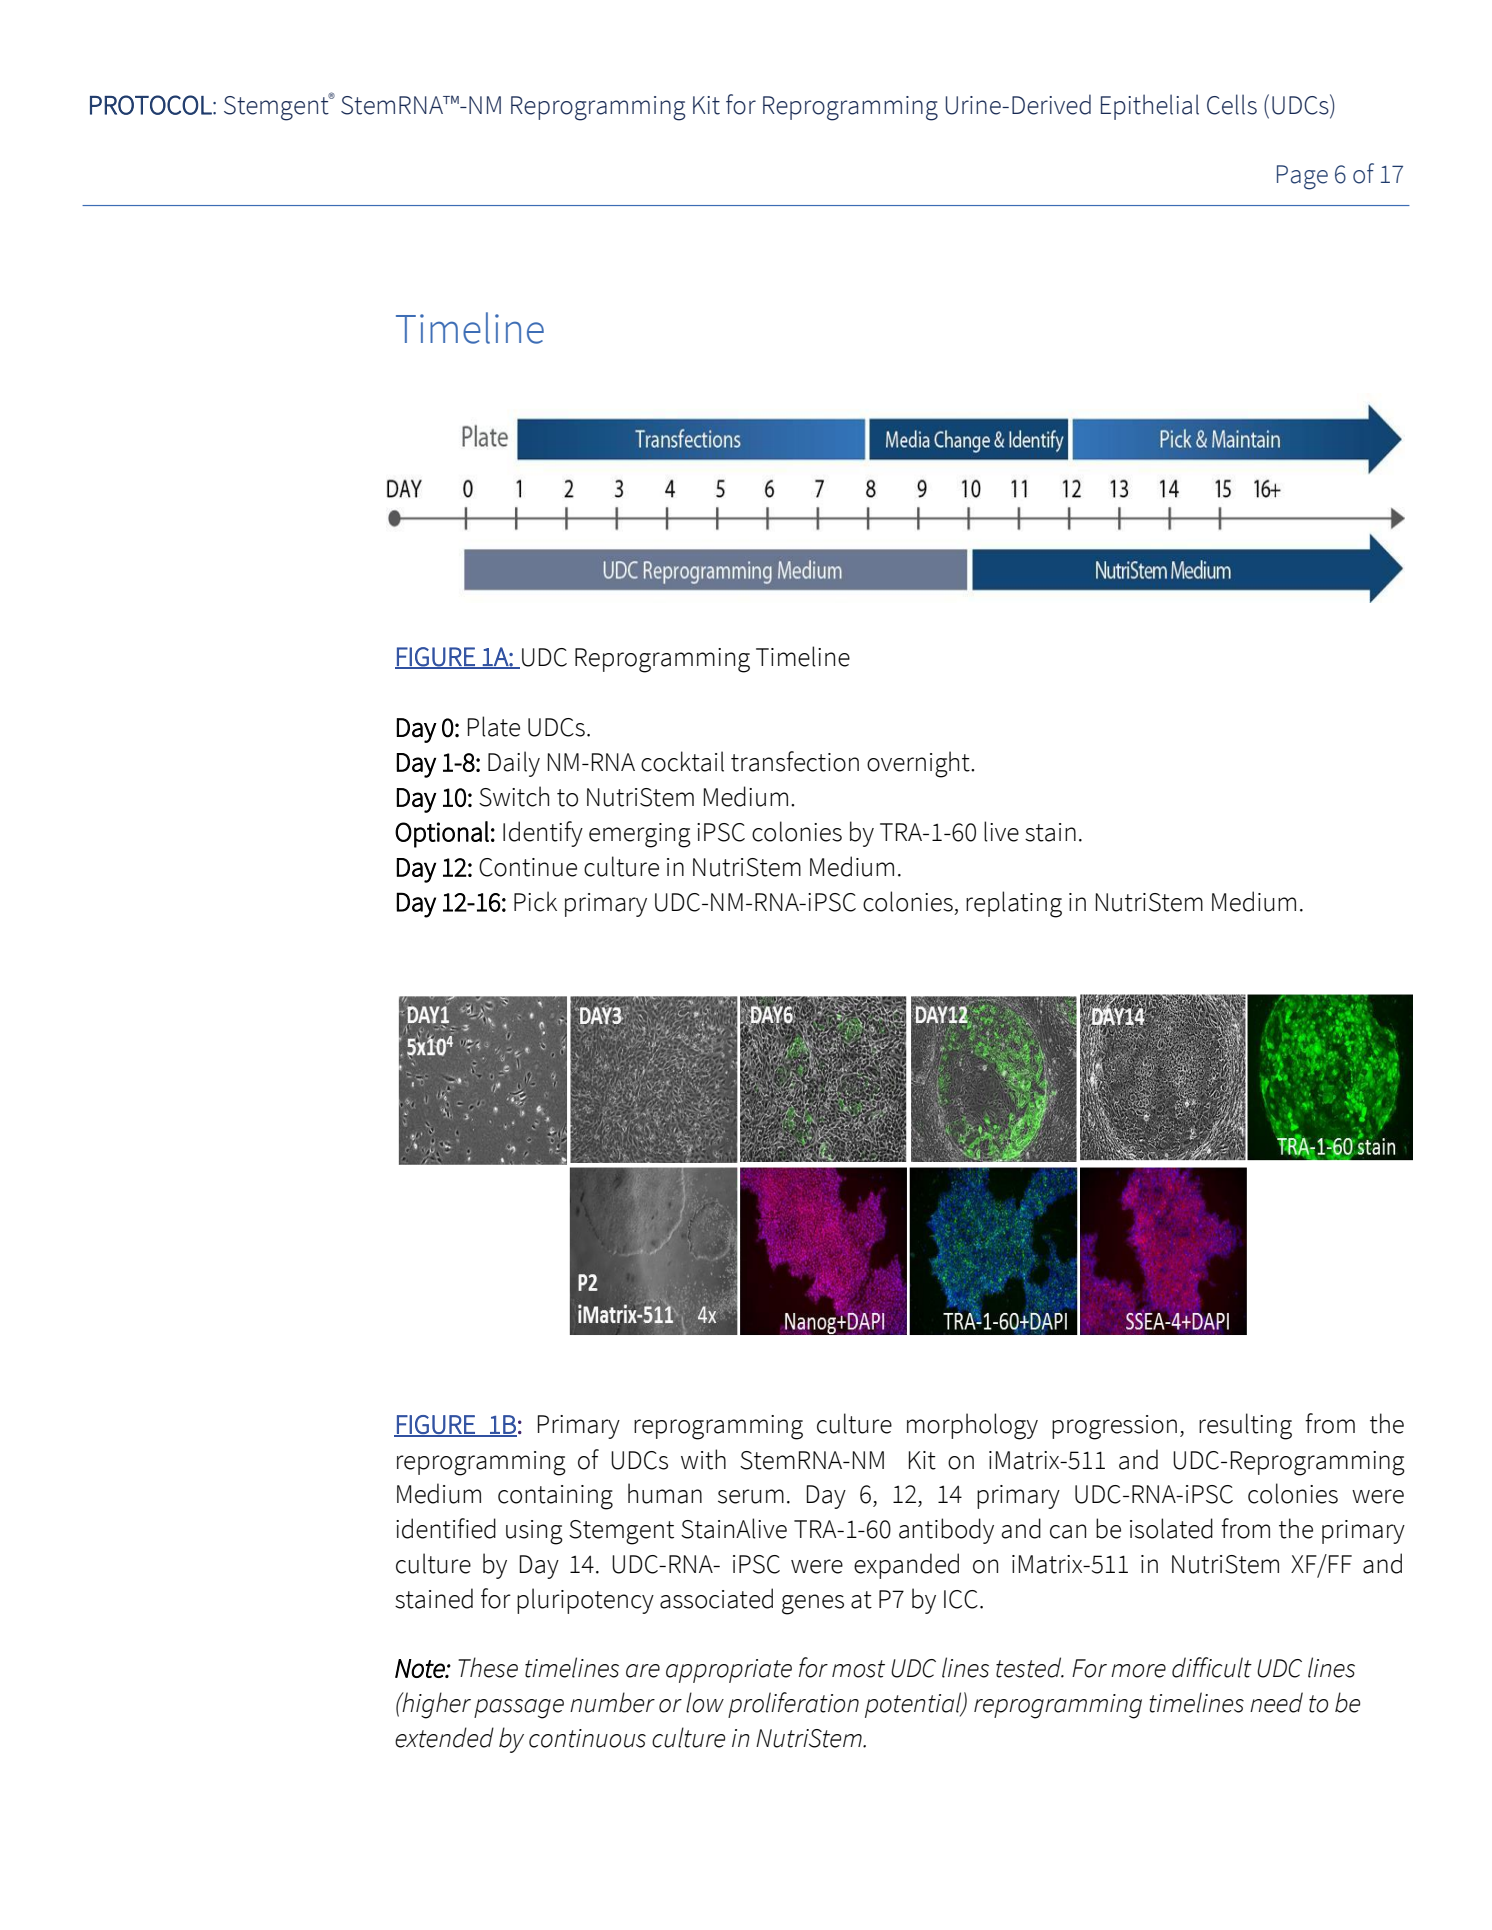  I want to click on Epithelial, so click(1150, 107).
